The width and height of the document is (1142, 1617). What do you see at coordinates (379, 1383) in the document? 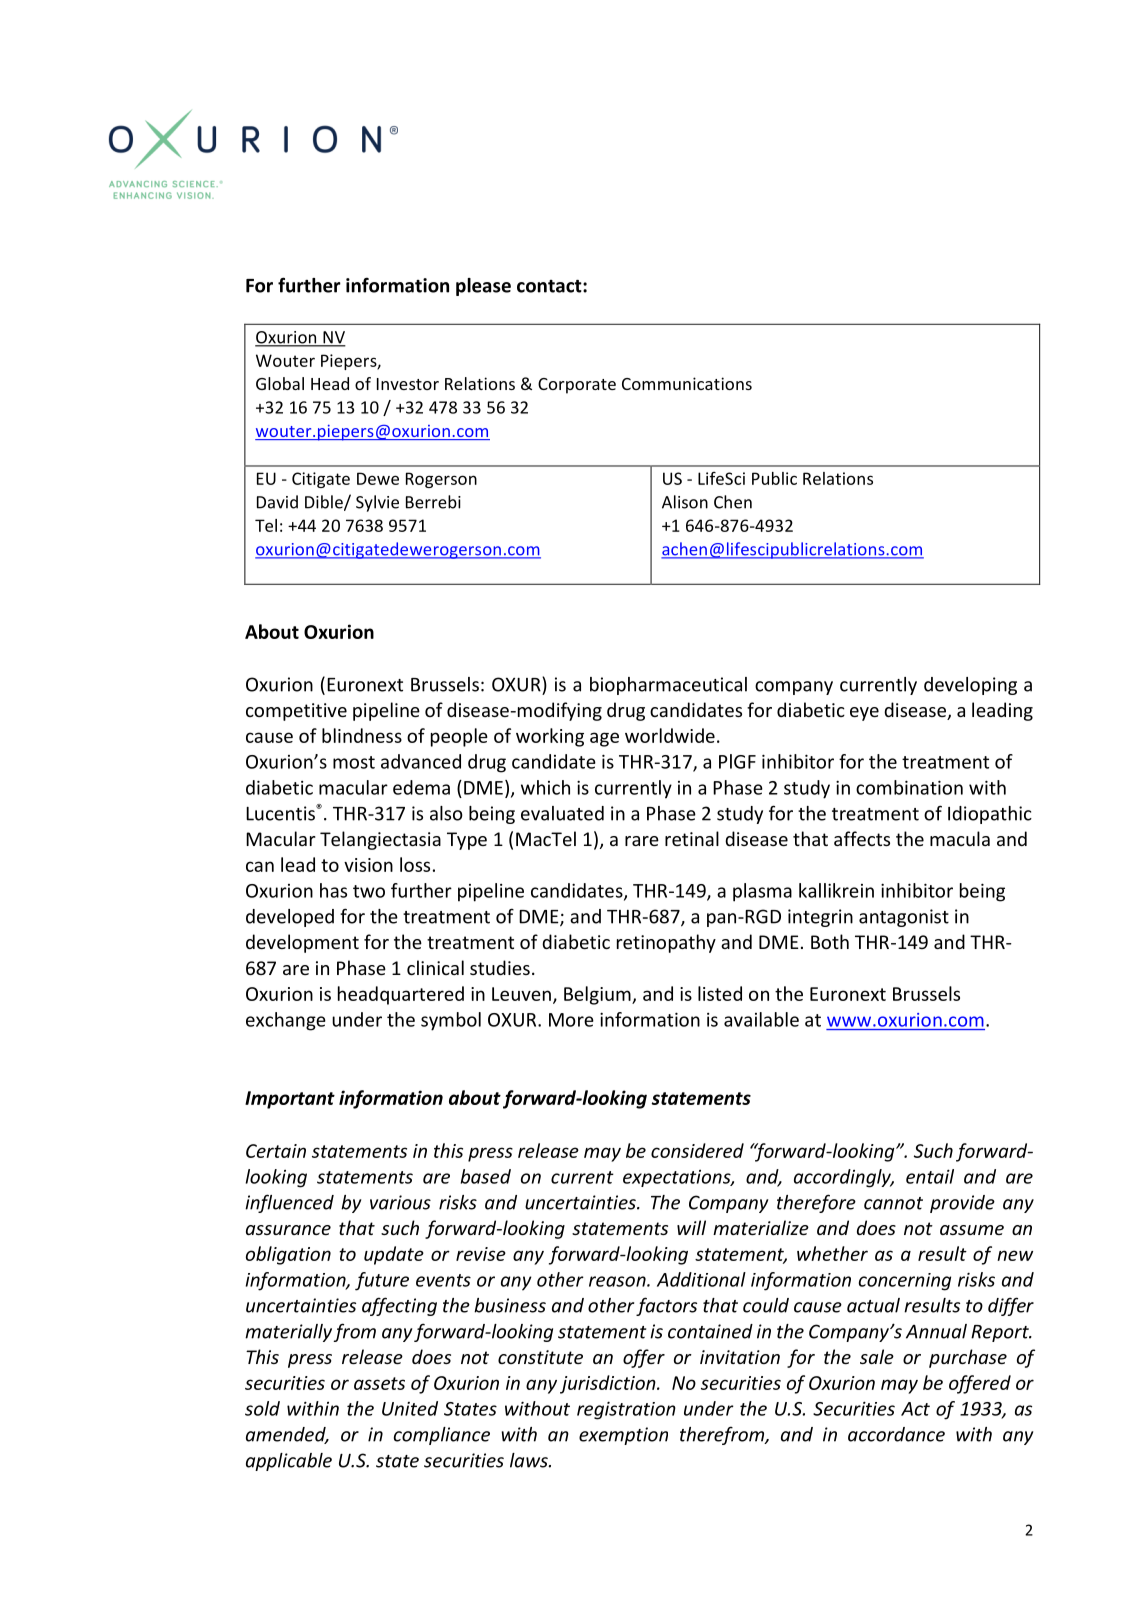
I see `assets` at bounding box center [379, 1383].
